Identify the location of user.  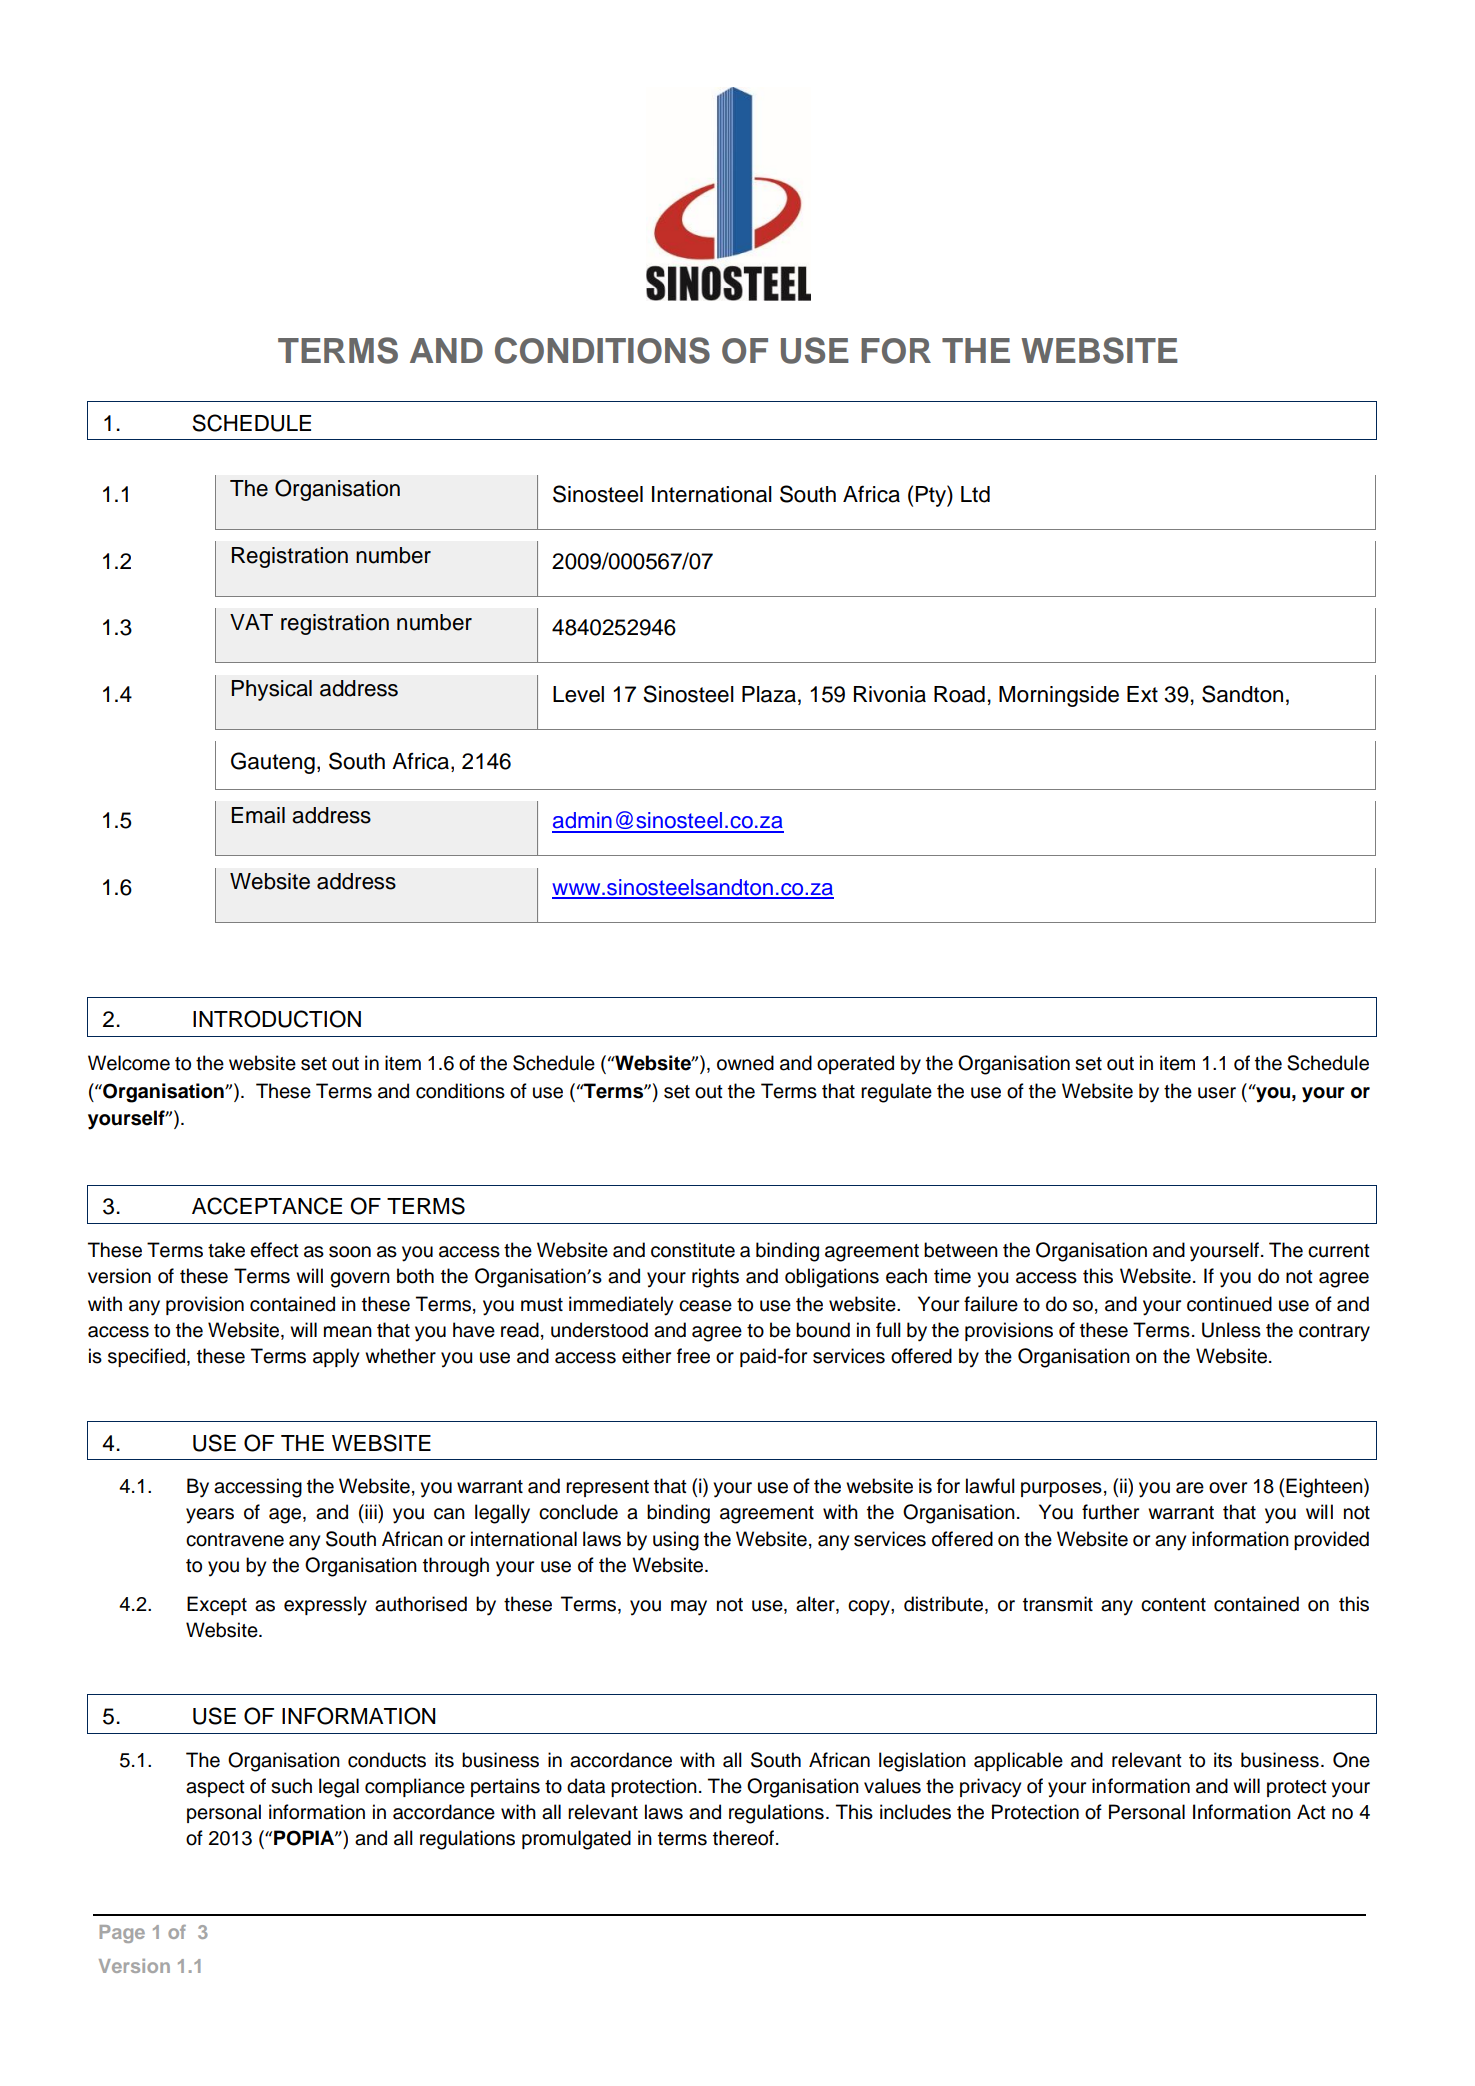
(1217, 1093).
